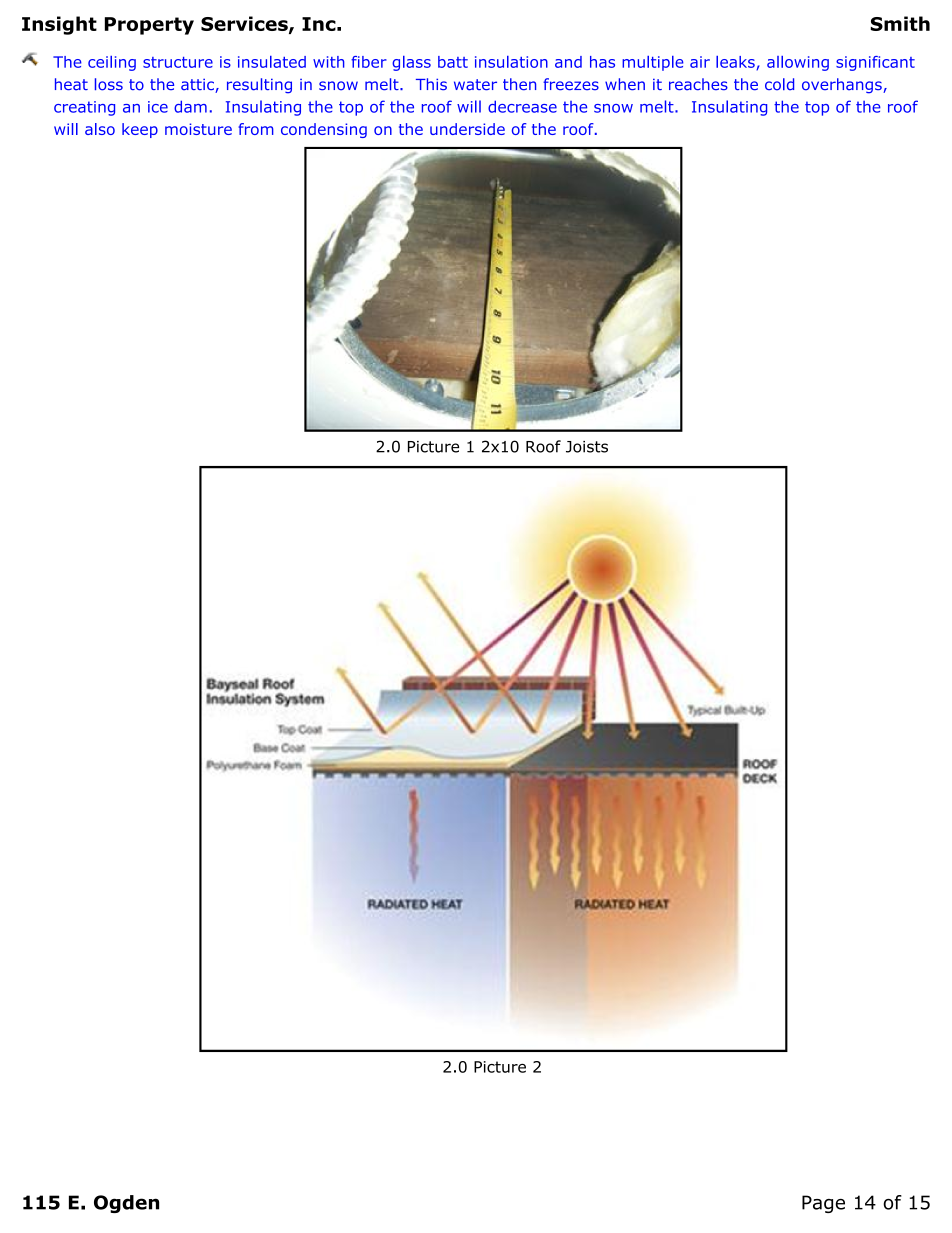  What do you see at coordinates (823, 1204) in the screenshot?
I see `Page` at bounding box center [823, 1204].
